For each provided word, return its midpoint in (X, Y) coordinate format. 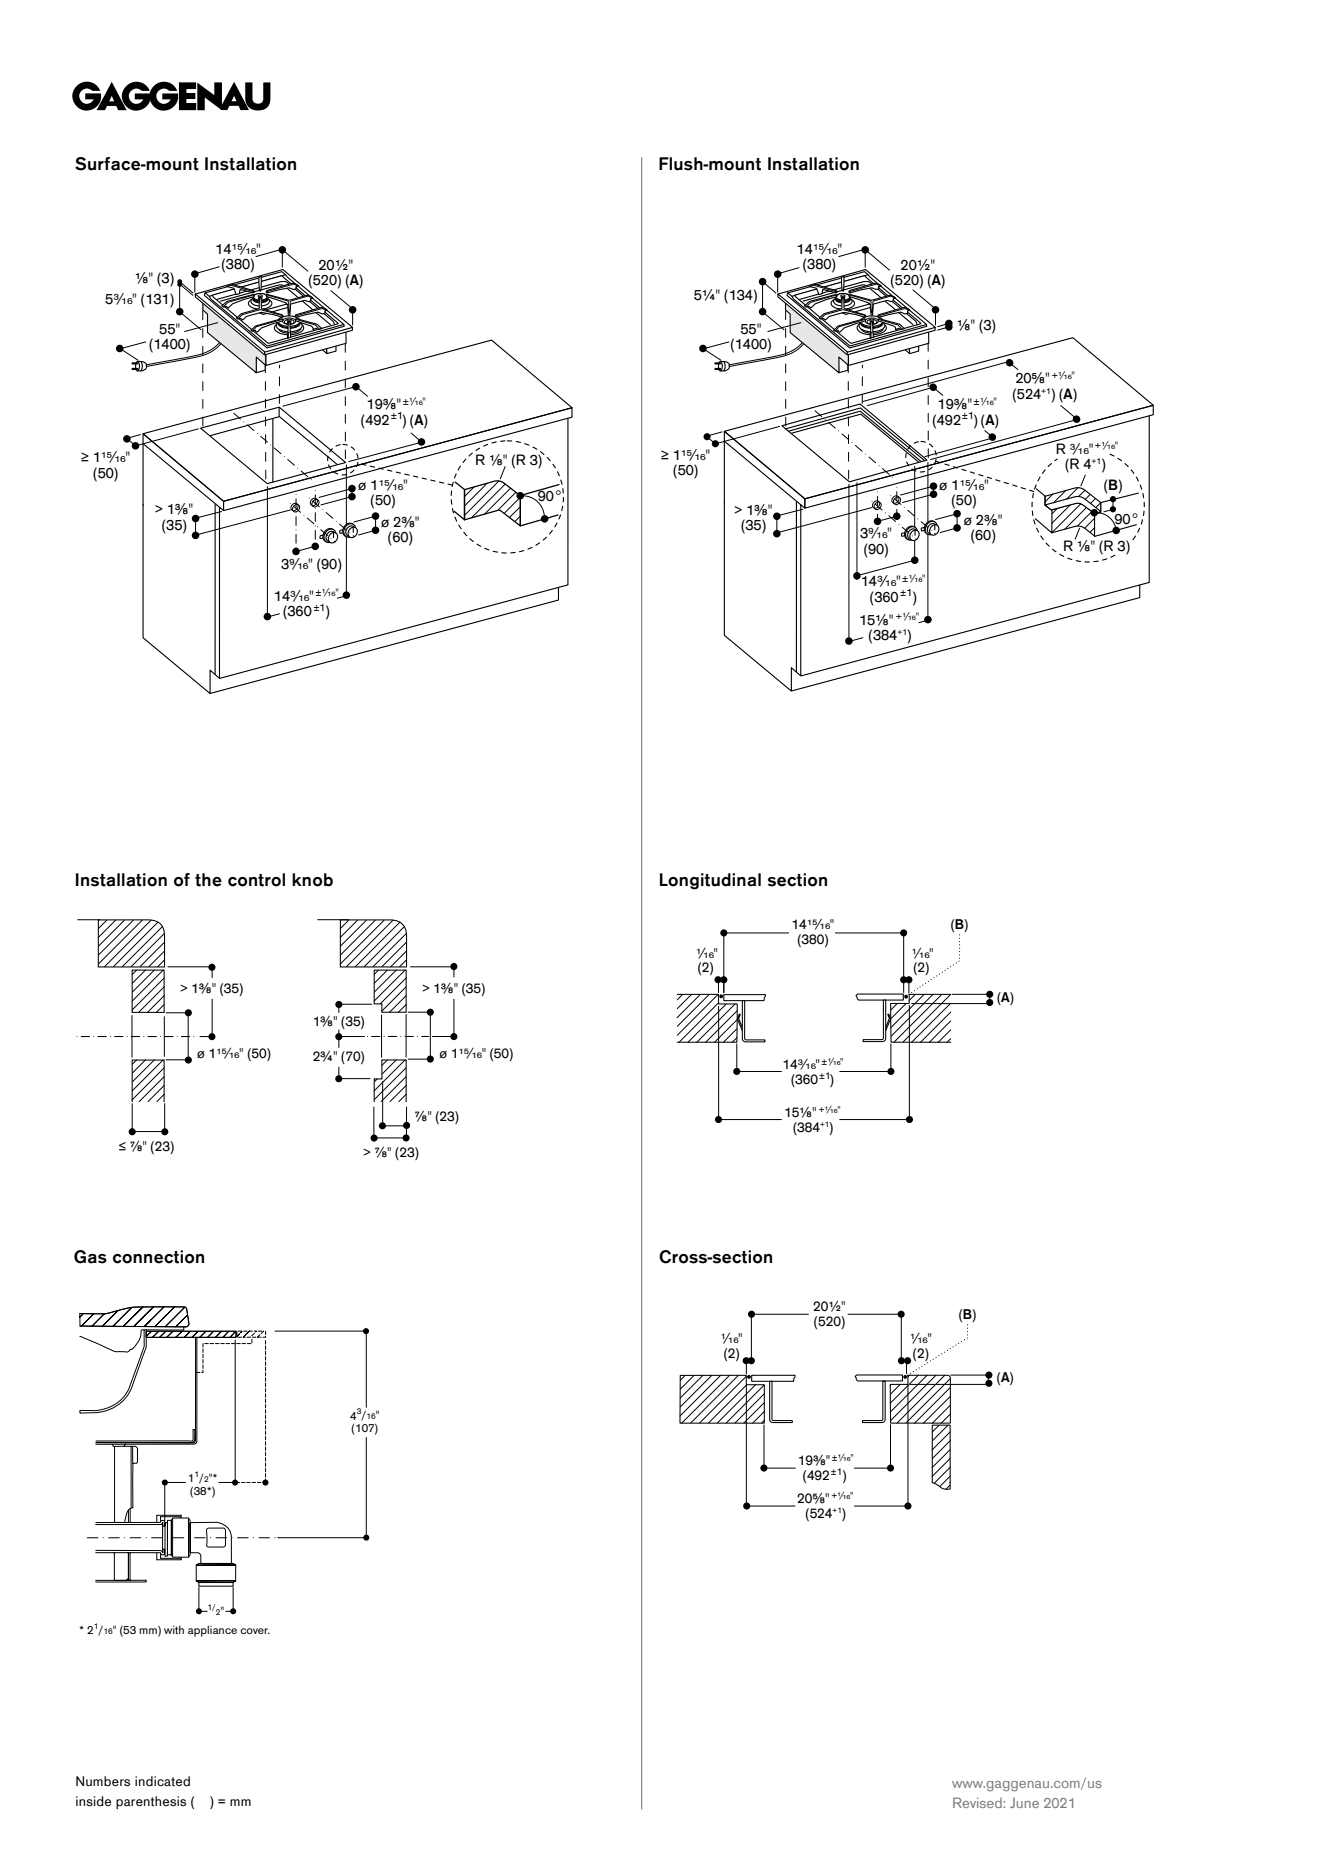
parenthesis (151, 1802)
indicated (162, 1781)
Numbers (103, 1781)
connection (158, 1257)
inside (93, 1801)
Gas (90, 1257)
